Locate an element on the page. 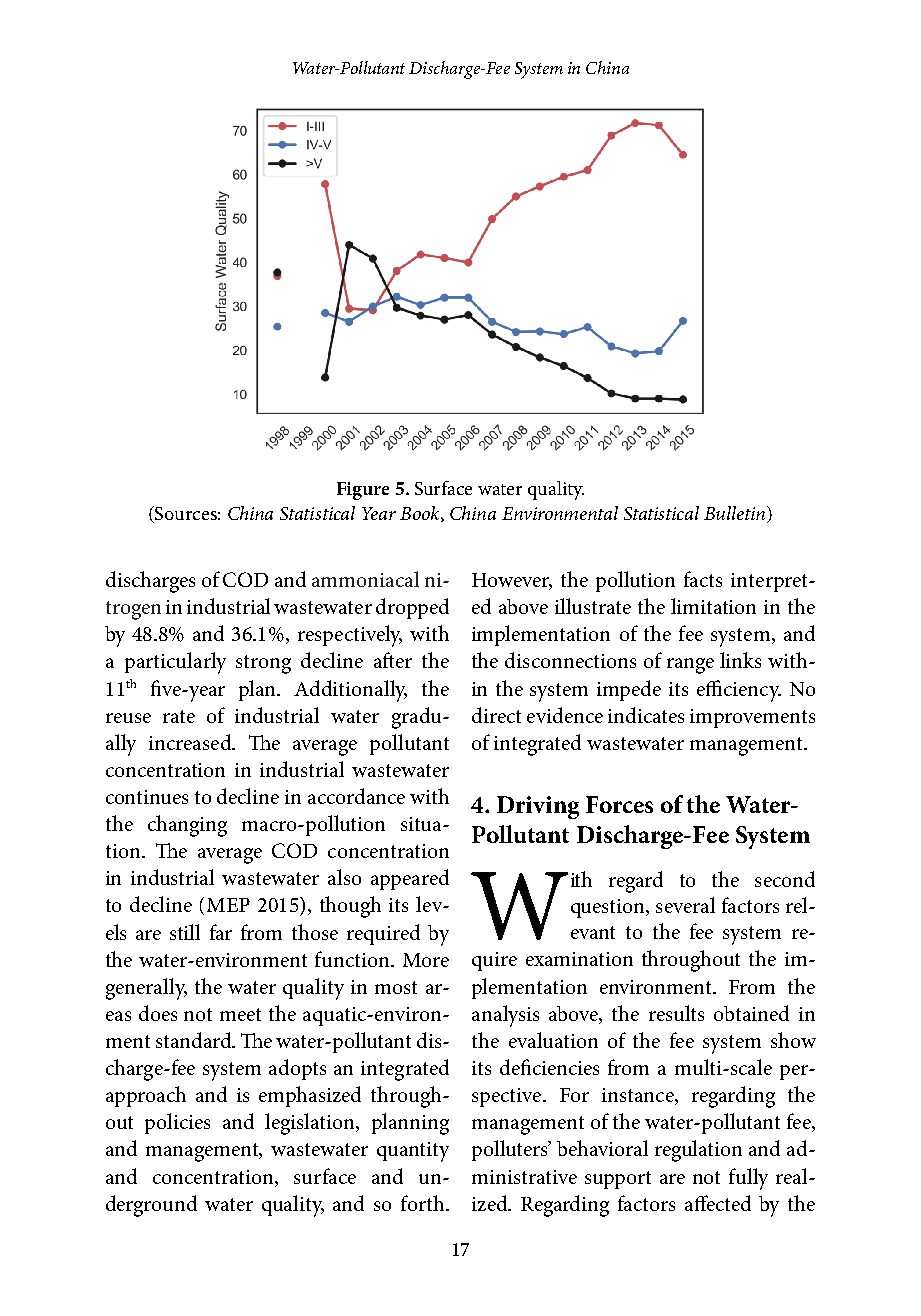  Book is located at coordinates (421, 514).
